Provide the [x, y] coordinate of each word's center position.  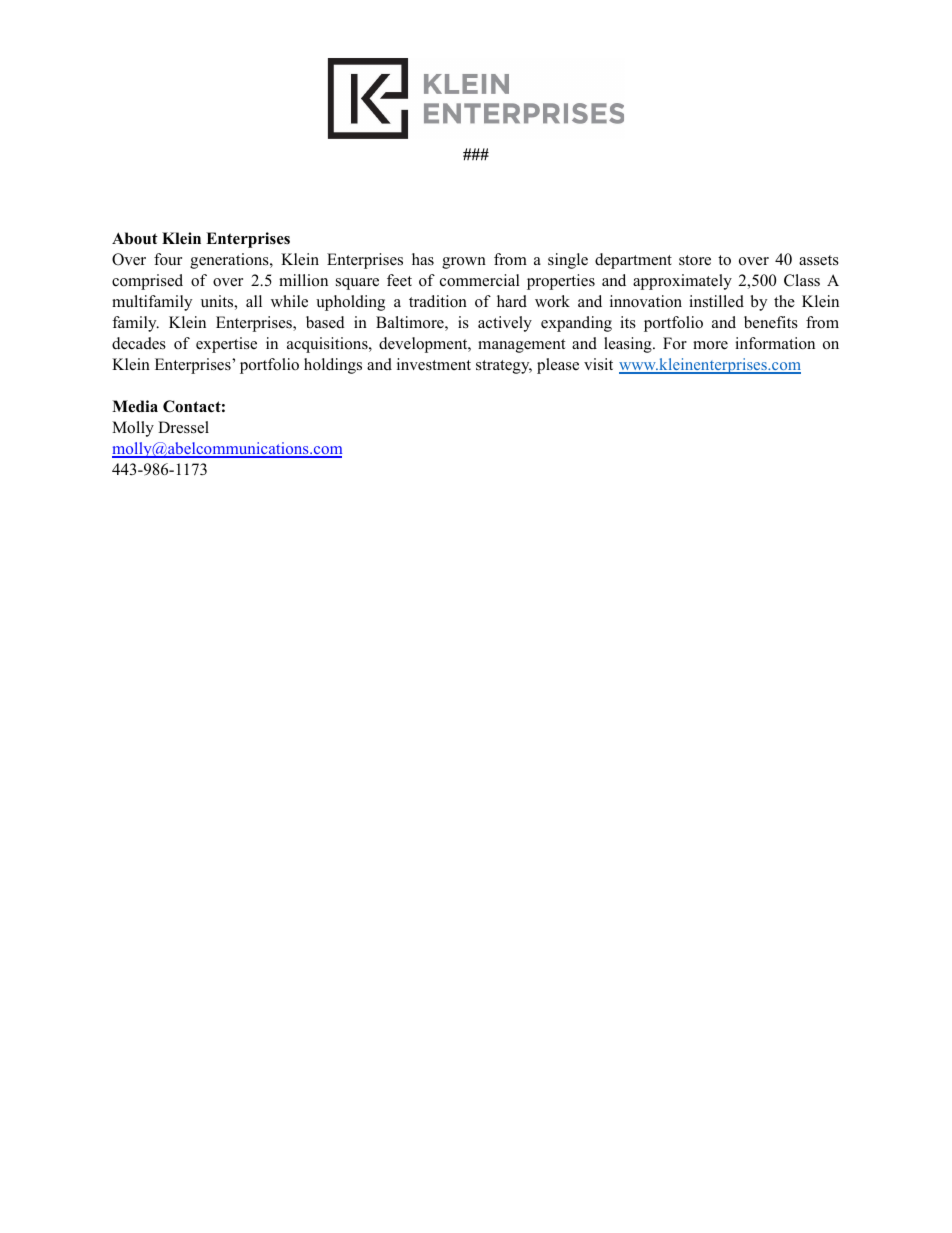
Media [135, 406]
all [254, 301]
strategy [504, 367]
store [695, 260]
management [521, 346]
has [423, 259]
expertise [226, 345]
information [775, 343]
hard [512, 301]
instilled [716, 301]
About [135, 238]
